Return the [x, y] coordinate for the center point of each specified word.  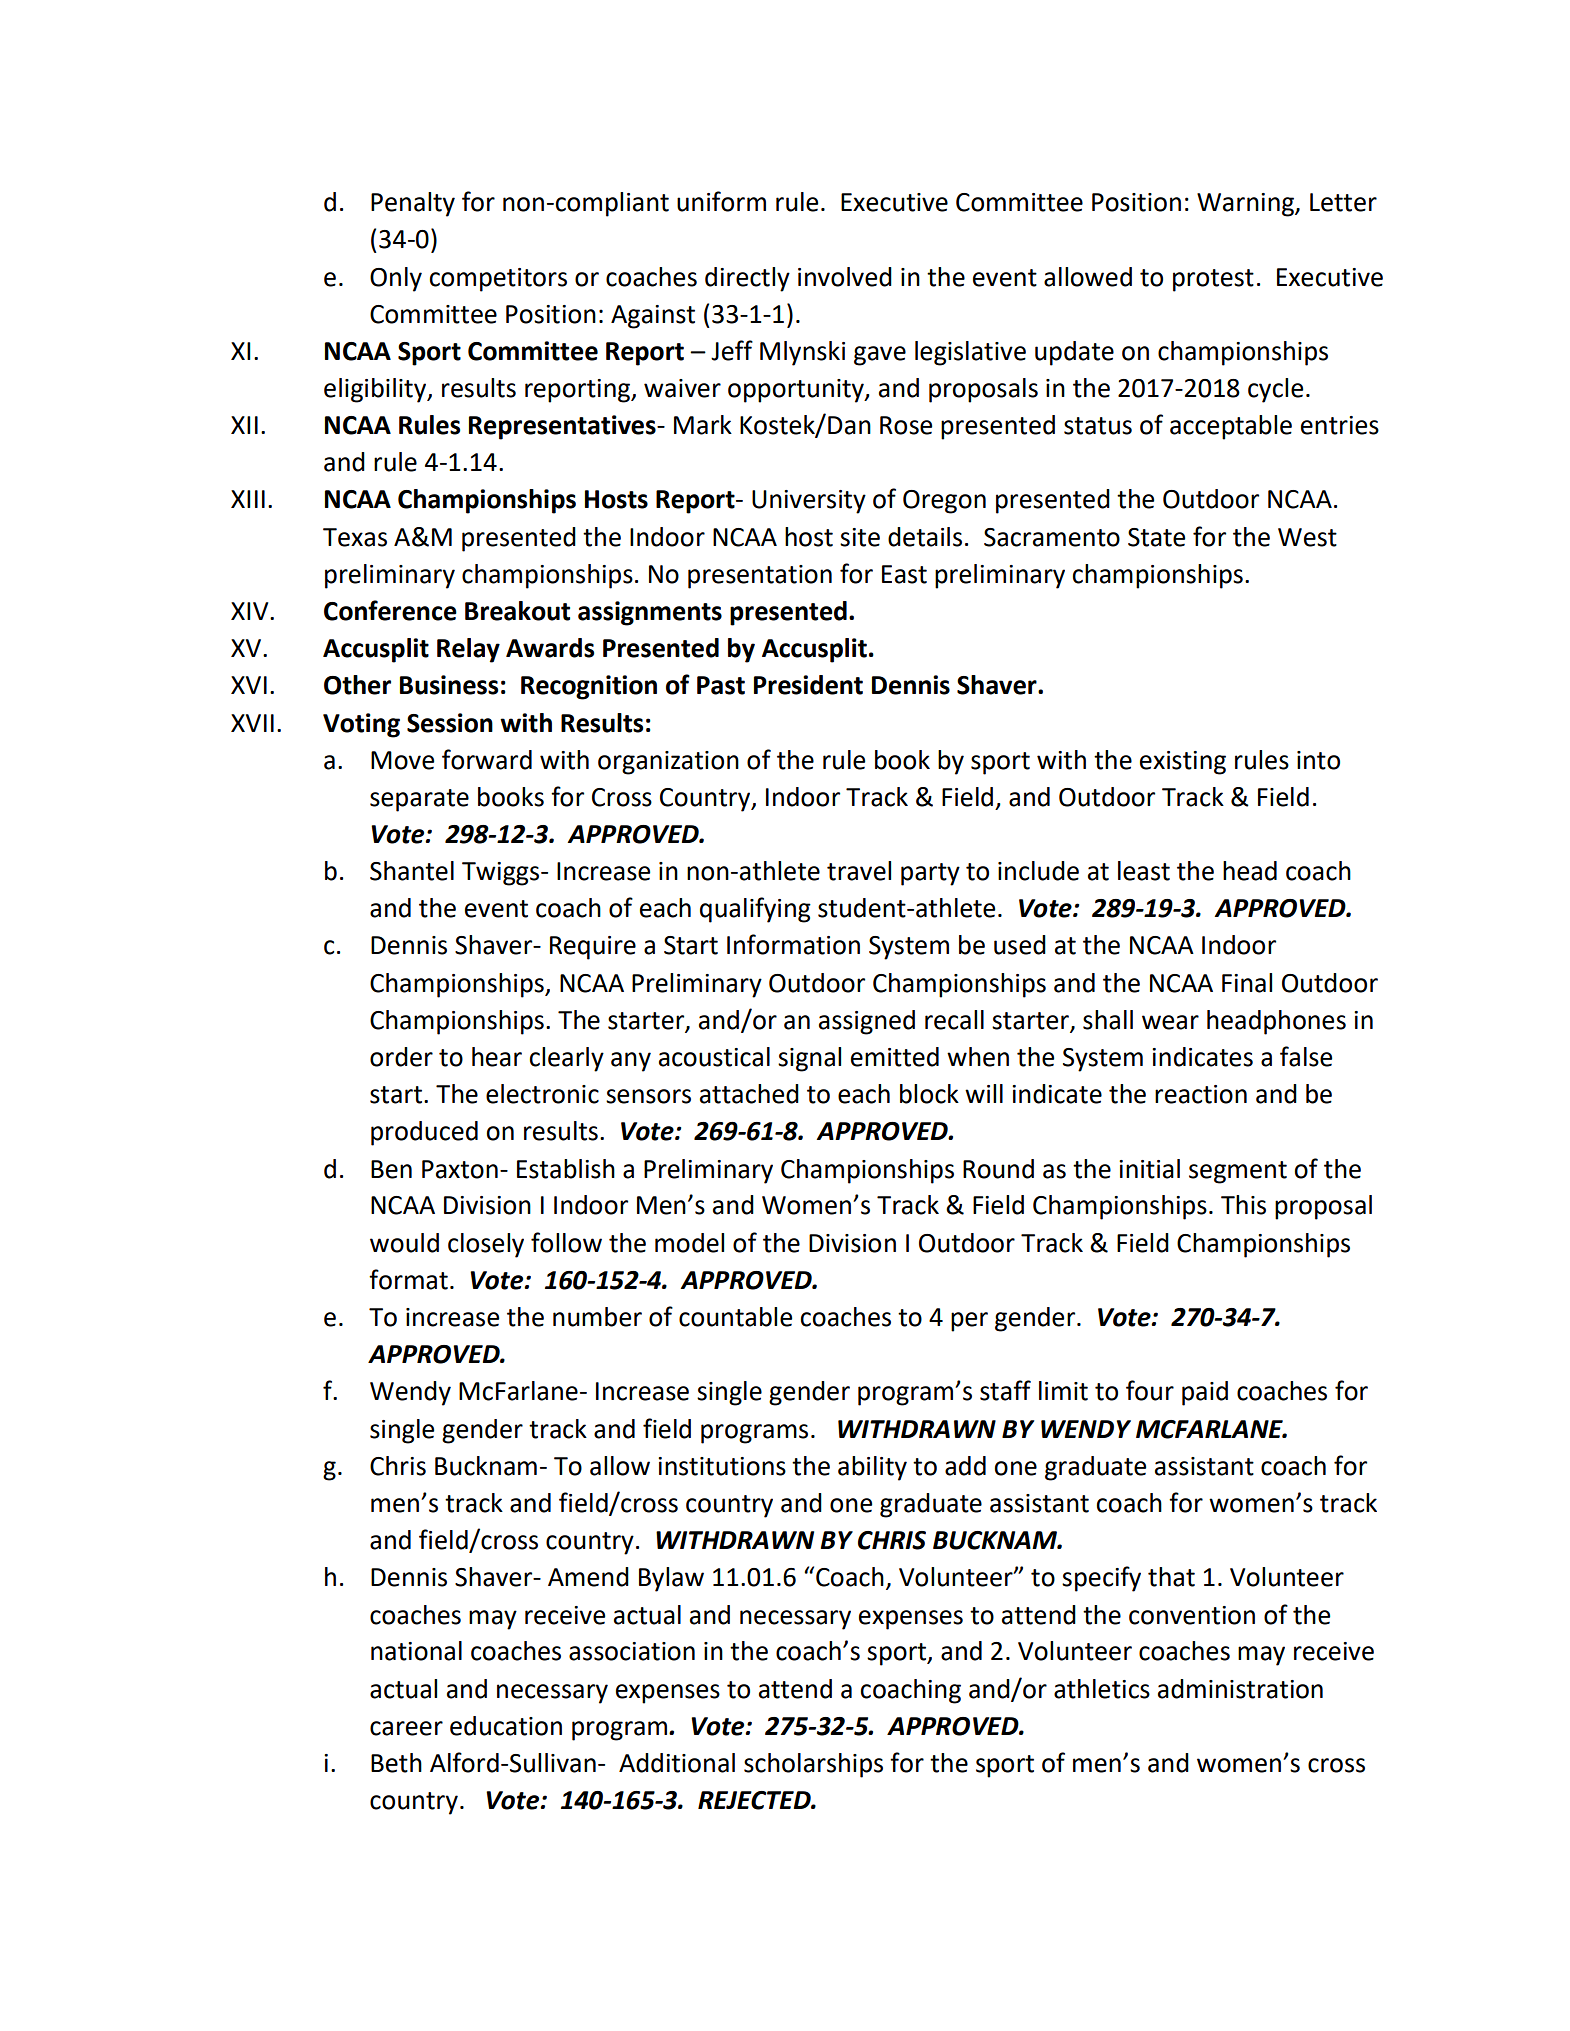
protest [1213, 280]
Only [396, 279]
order [401, 1057]
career [406, 1728]
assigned [867, 1022]
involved [845, 277]
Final [1247, 983]
